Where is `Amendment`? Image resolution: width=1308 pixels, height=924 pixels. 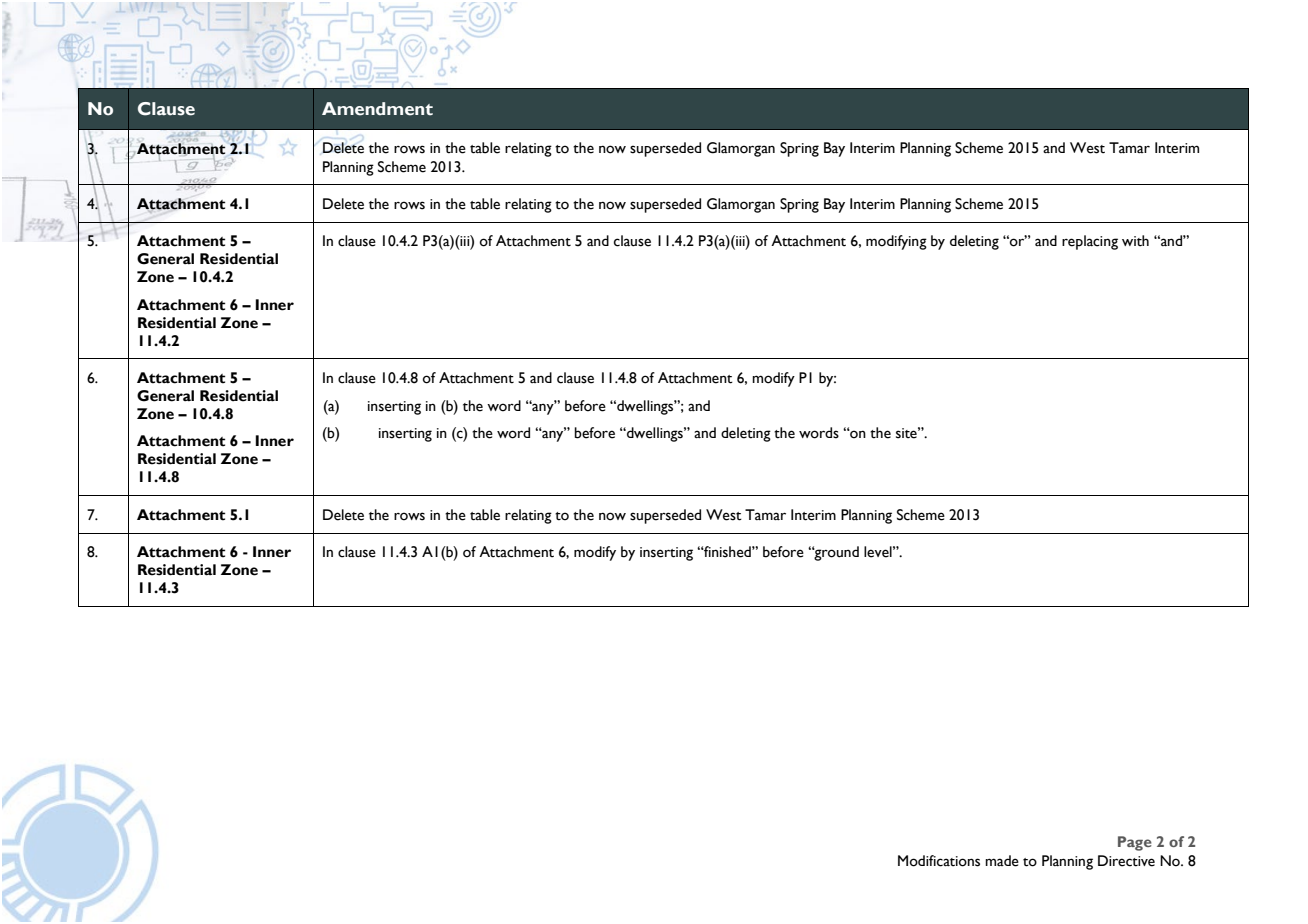
Amendment is located at coordinates (377, 109).
